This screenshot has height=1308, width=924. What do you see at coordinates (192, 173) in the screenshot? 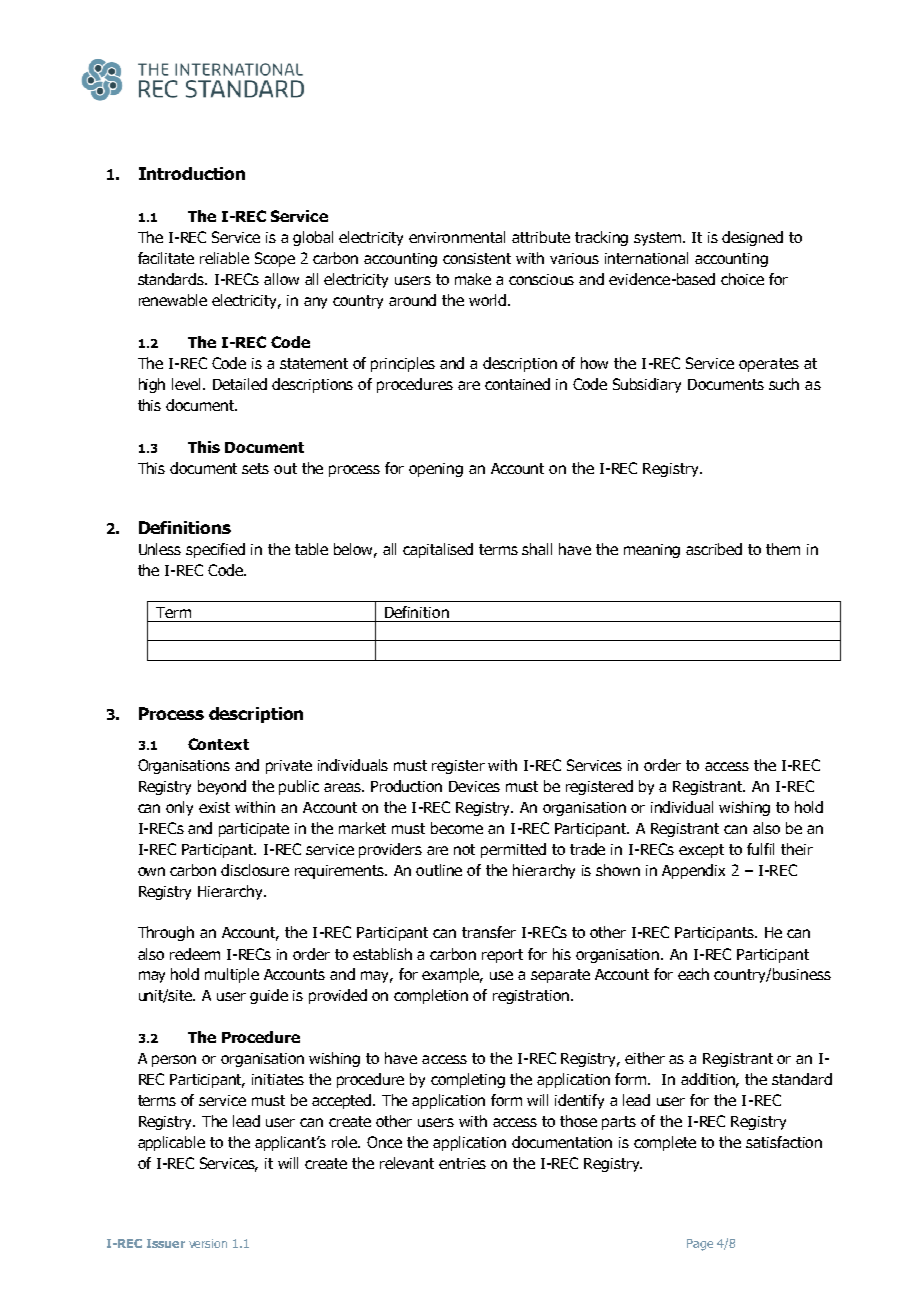
I see `Introduction` at bounding box center [192, 173].
